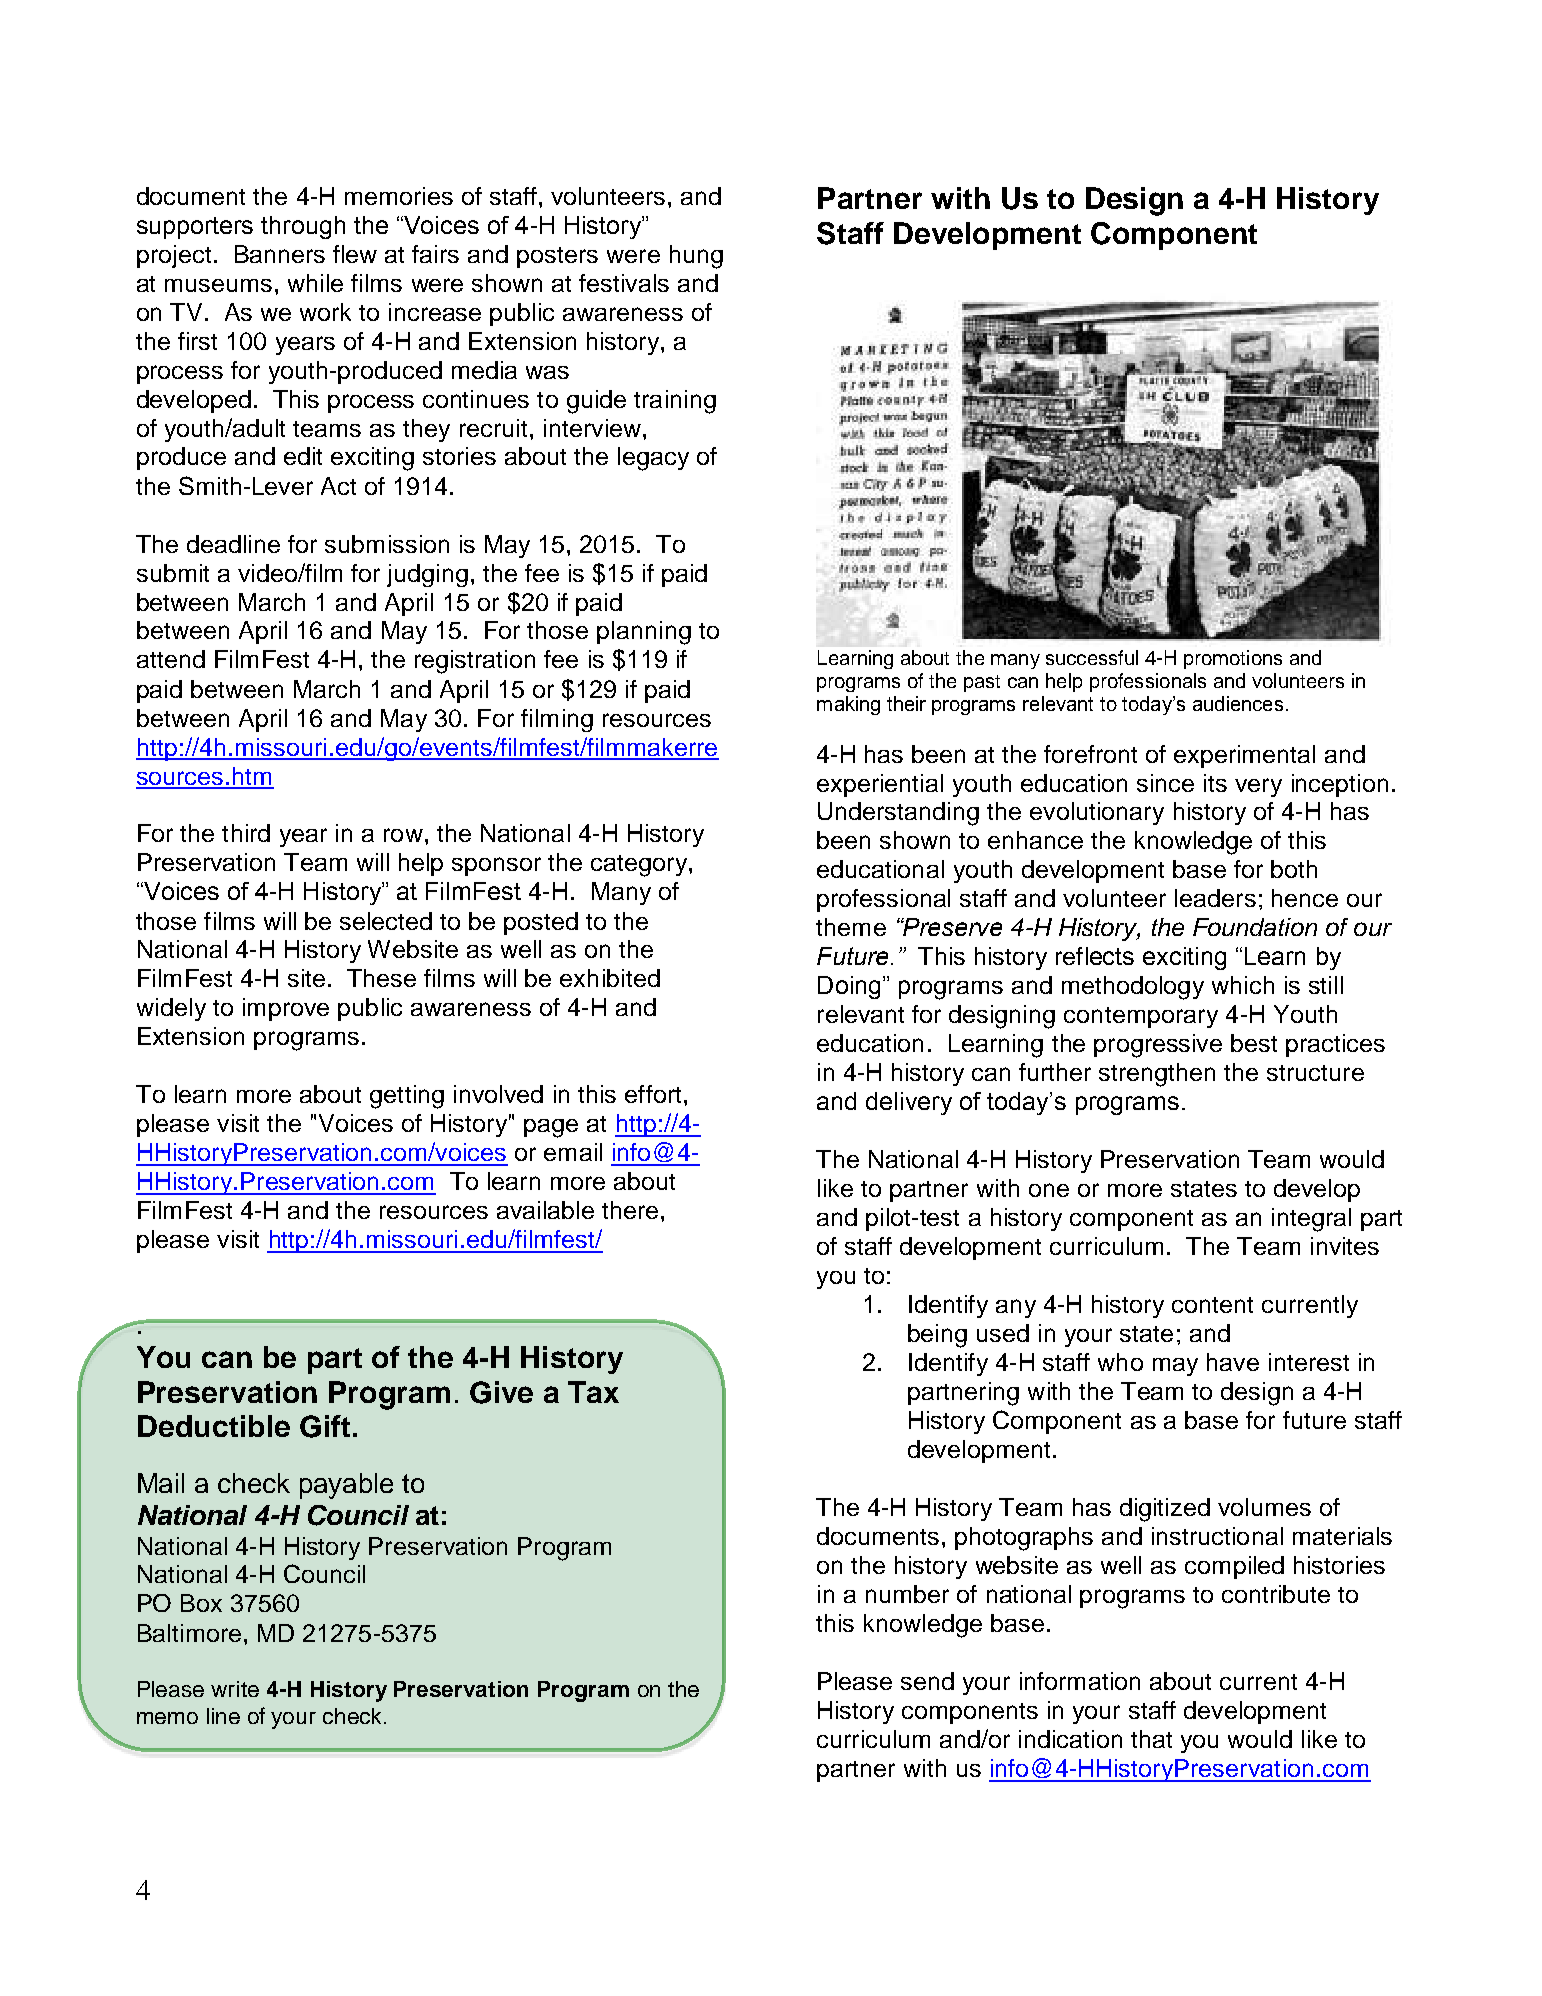 The image size is (1542, 1996). Describe the element at coordinates (696, 257) in the page. I see `hung` at that location.
